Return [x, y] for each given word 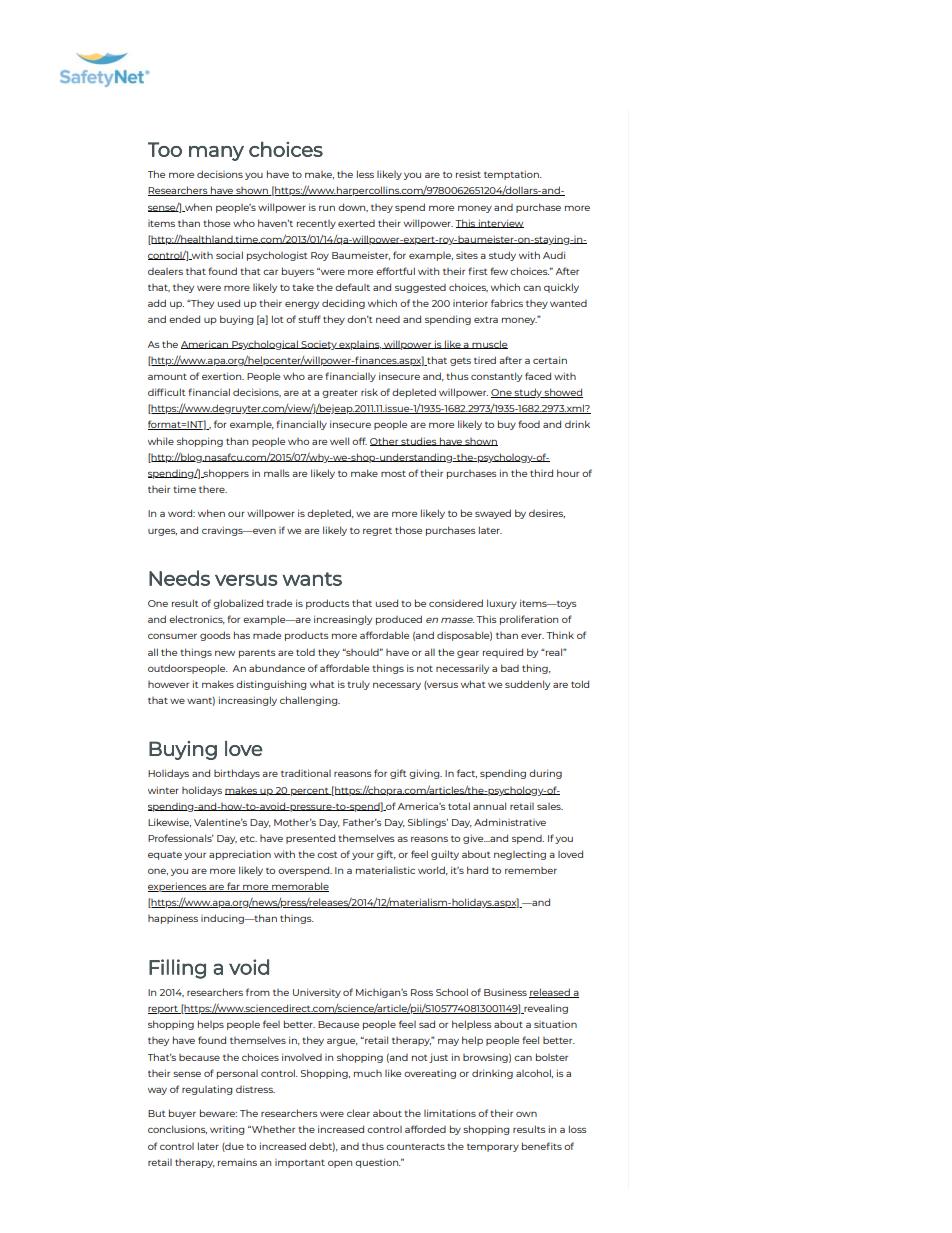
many [216, 153]
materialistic [385, 870]
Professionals [181, 838]
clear [358, 1113]
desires [547, 513]
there [213, 489]
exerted [356, 223]
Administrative [510, 822]
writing [227, 1130]
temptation [512, 175]
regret [377, 531]
